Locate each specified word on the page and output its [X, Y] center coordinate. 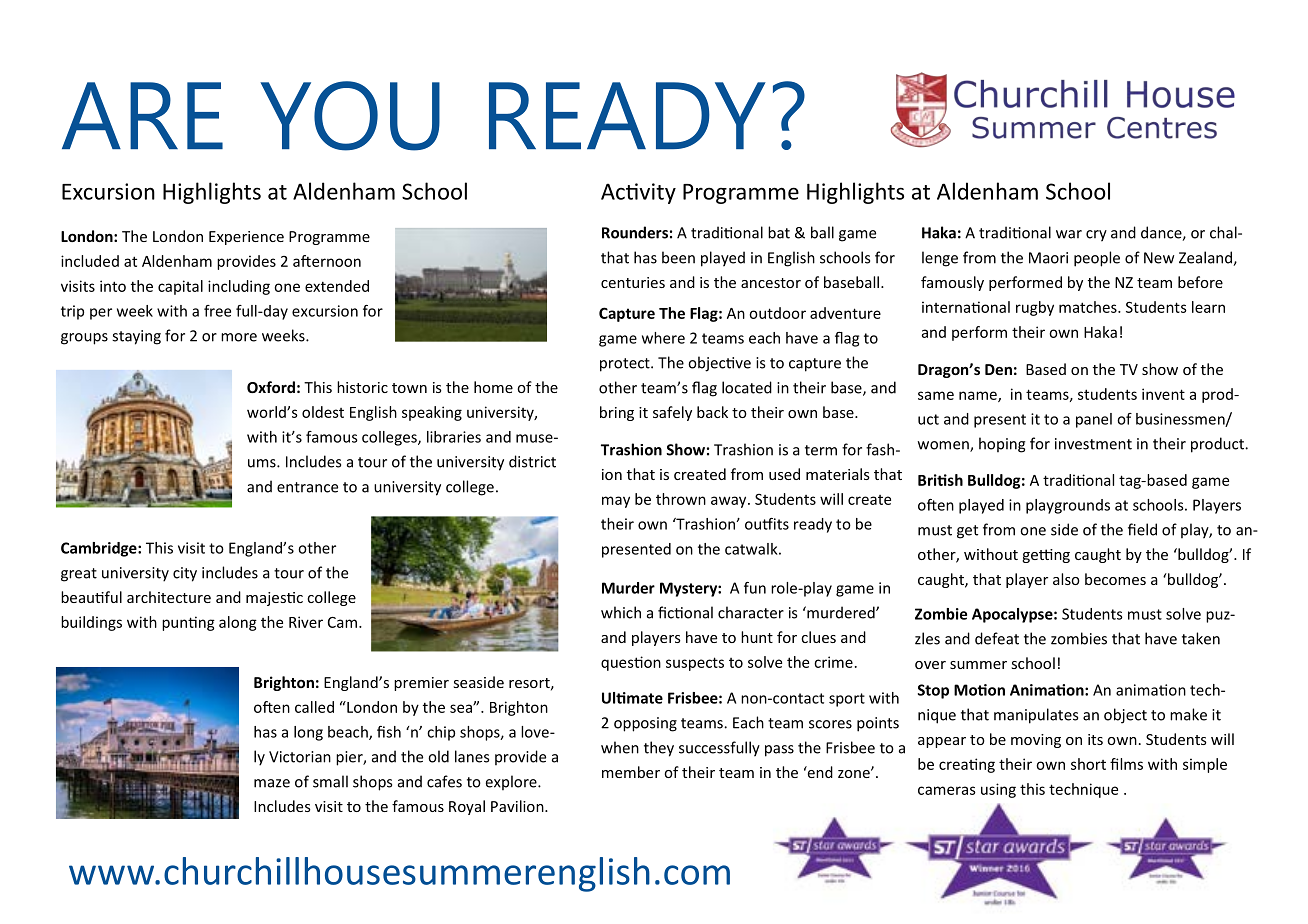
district [532, 461]
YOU [350, 116]
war [1069, 234]
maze [272, 783]
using [998, 790]
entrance [307, 487]
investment [1093, 444]
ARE [142, 115]
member [631, 772]
